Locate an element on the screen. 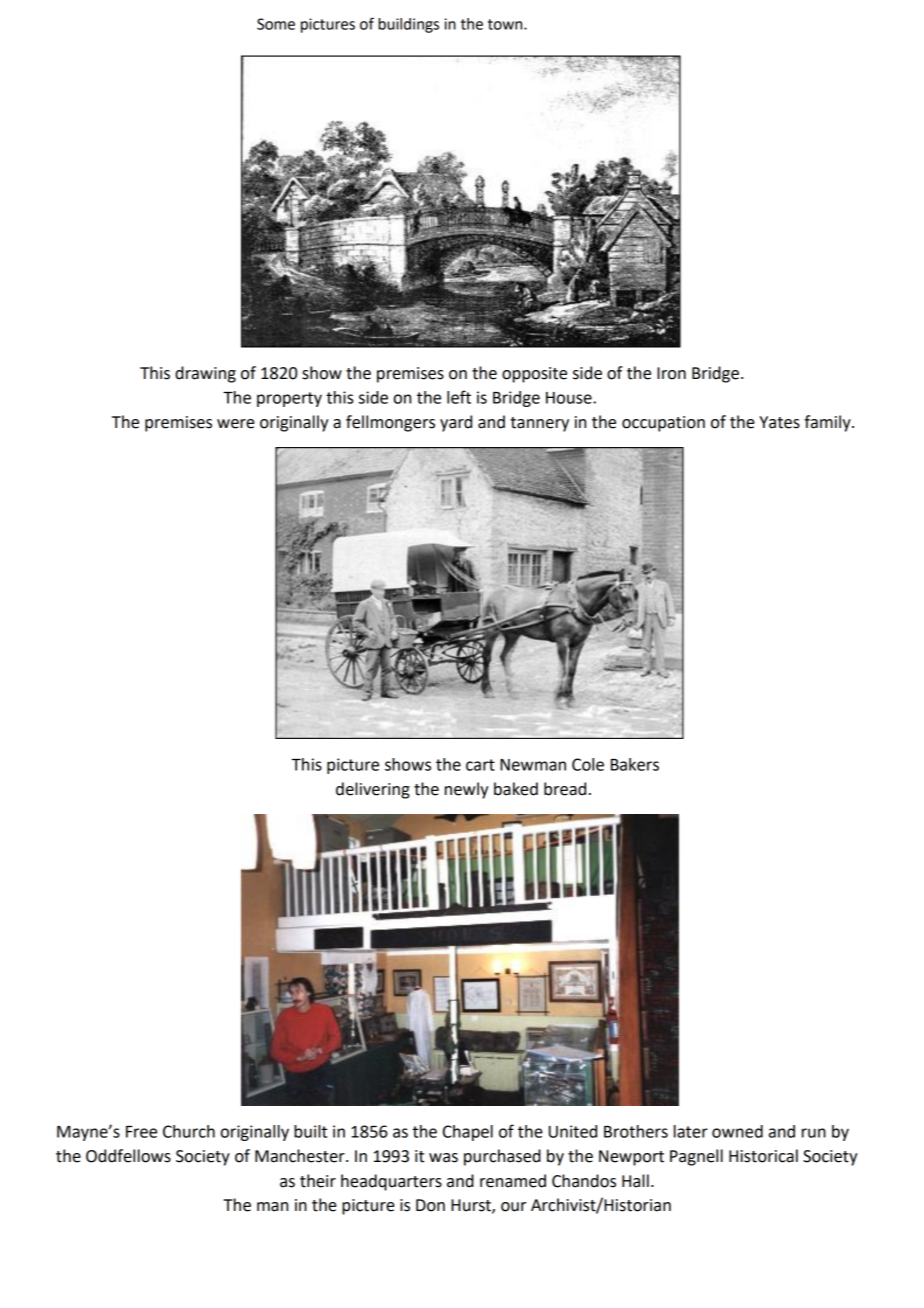 The width and height of the screenshot is (924, 1308). newly is located at coordinates (466, 790).
